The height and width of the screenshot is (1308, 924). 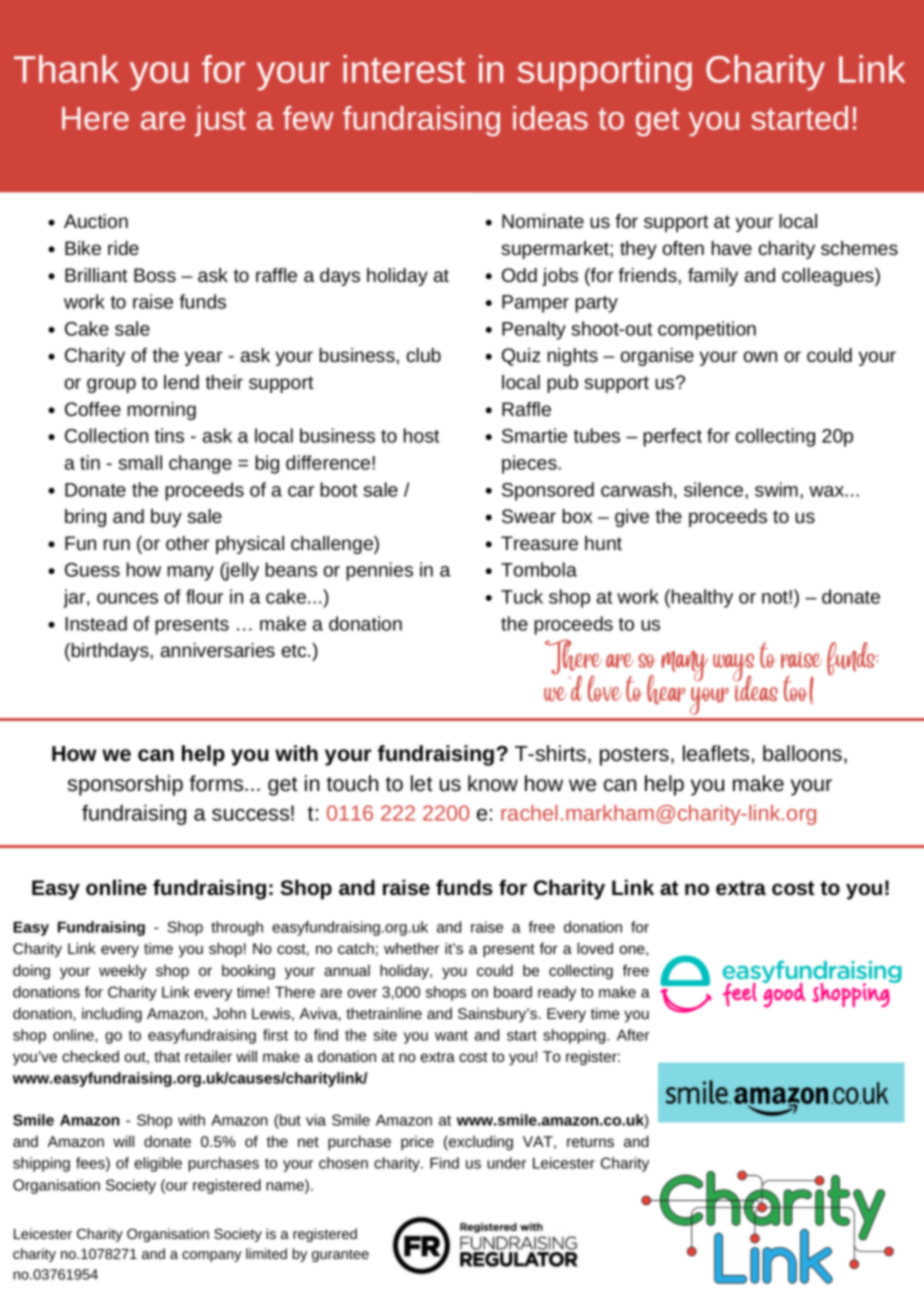 What do you see at coordinates (666, 690) in the screenshot?
I see `hear` at bounding box center [666, 690].
